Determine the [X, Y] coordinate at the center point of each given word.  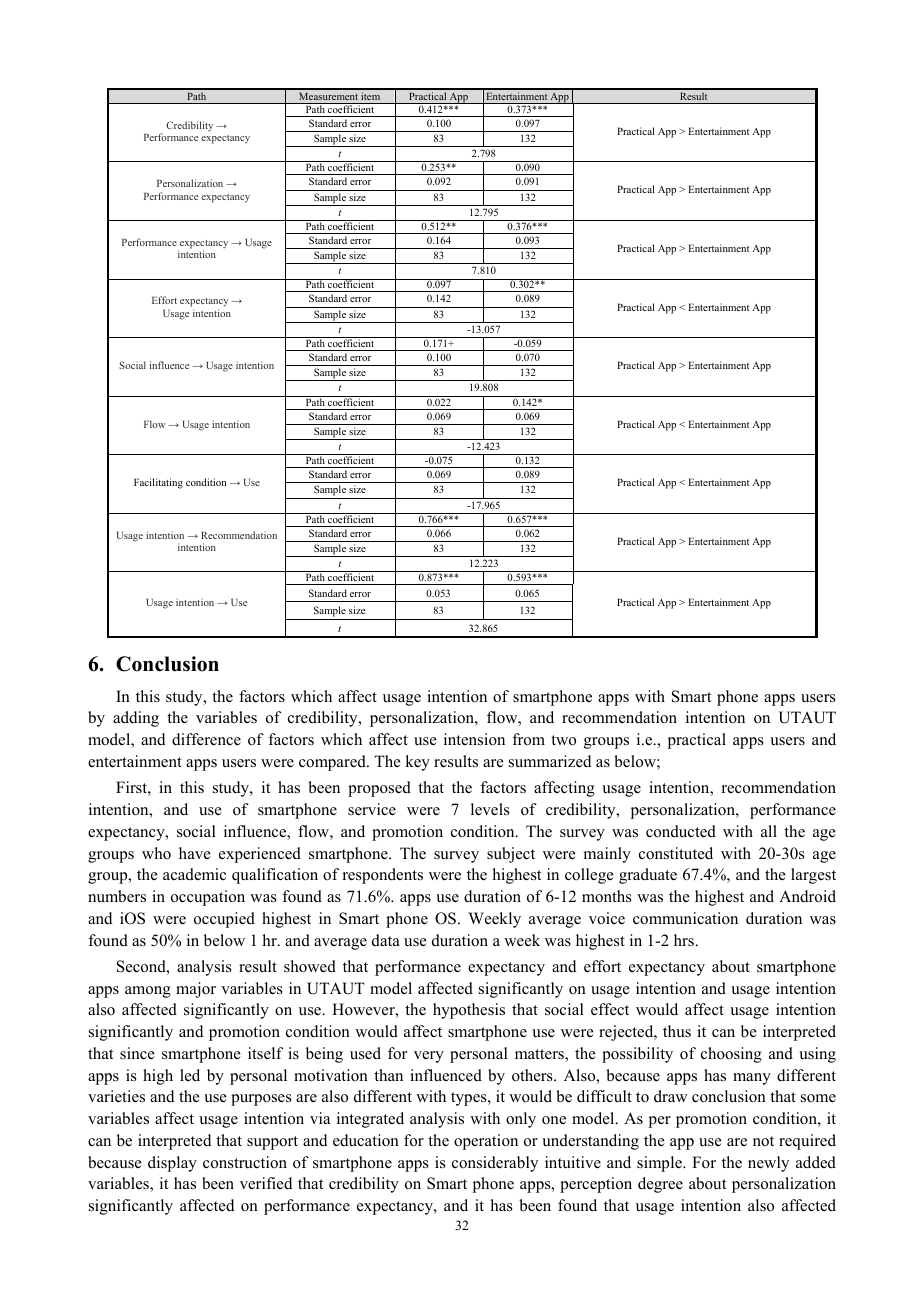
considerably [495, 1164]
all [769, 831]
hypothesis [469, 1011]
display [172, 1164]
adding [136, 719]
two [563, 740]
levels [490, 809]
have [195, 853]
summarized [550, 761]
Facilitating [158, 483]
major [196, 990]
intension [474, 739]
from [528, 739]
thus [677, 1031]
